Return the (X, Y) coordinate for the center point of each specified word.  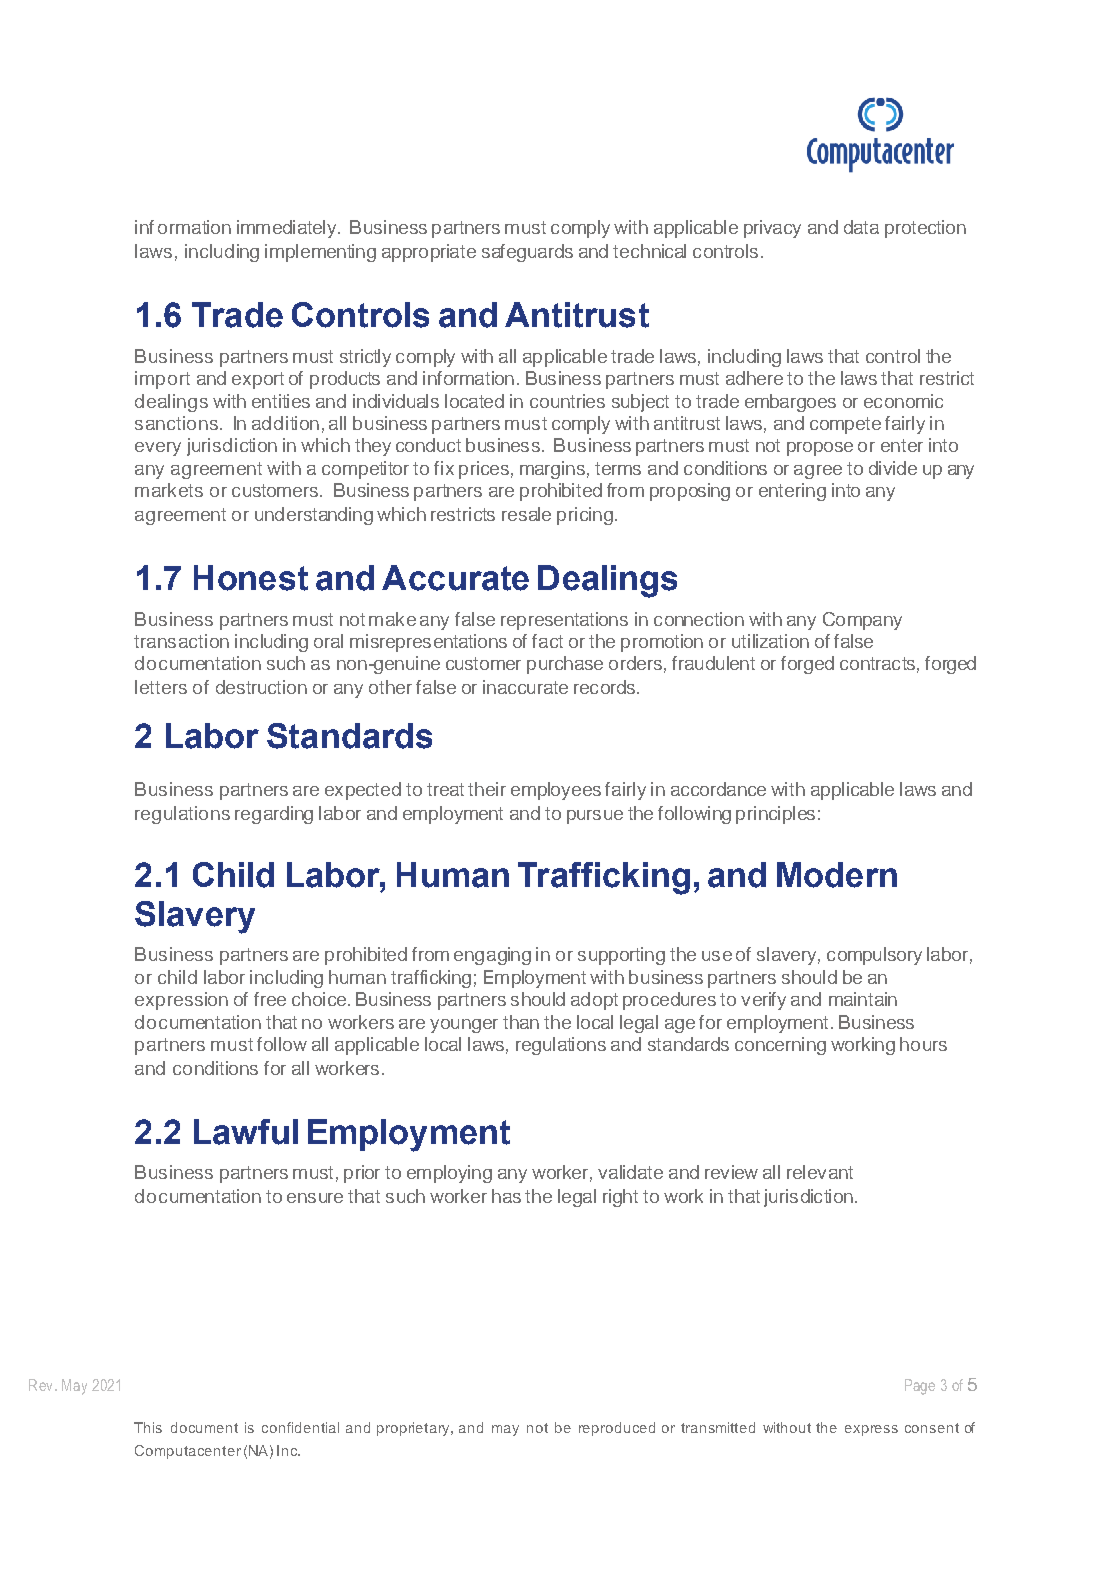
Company (862, 621)
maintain (863, 999)
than (521, 1022)
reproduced (617, 1429)
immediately (288, 229)
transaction (181, 641)
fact (547, 641)
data (861, 227)
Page (920, 1387)
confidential (300, 1427)
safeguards (527, 253)
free (270, 999)
